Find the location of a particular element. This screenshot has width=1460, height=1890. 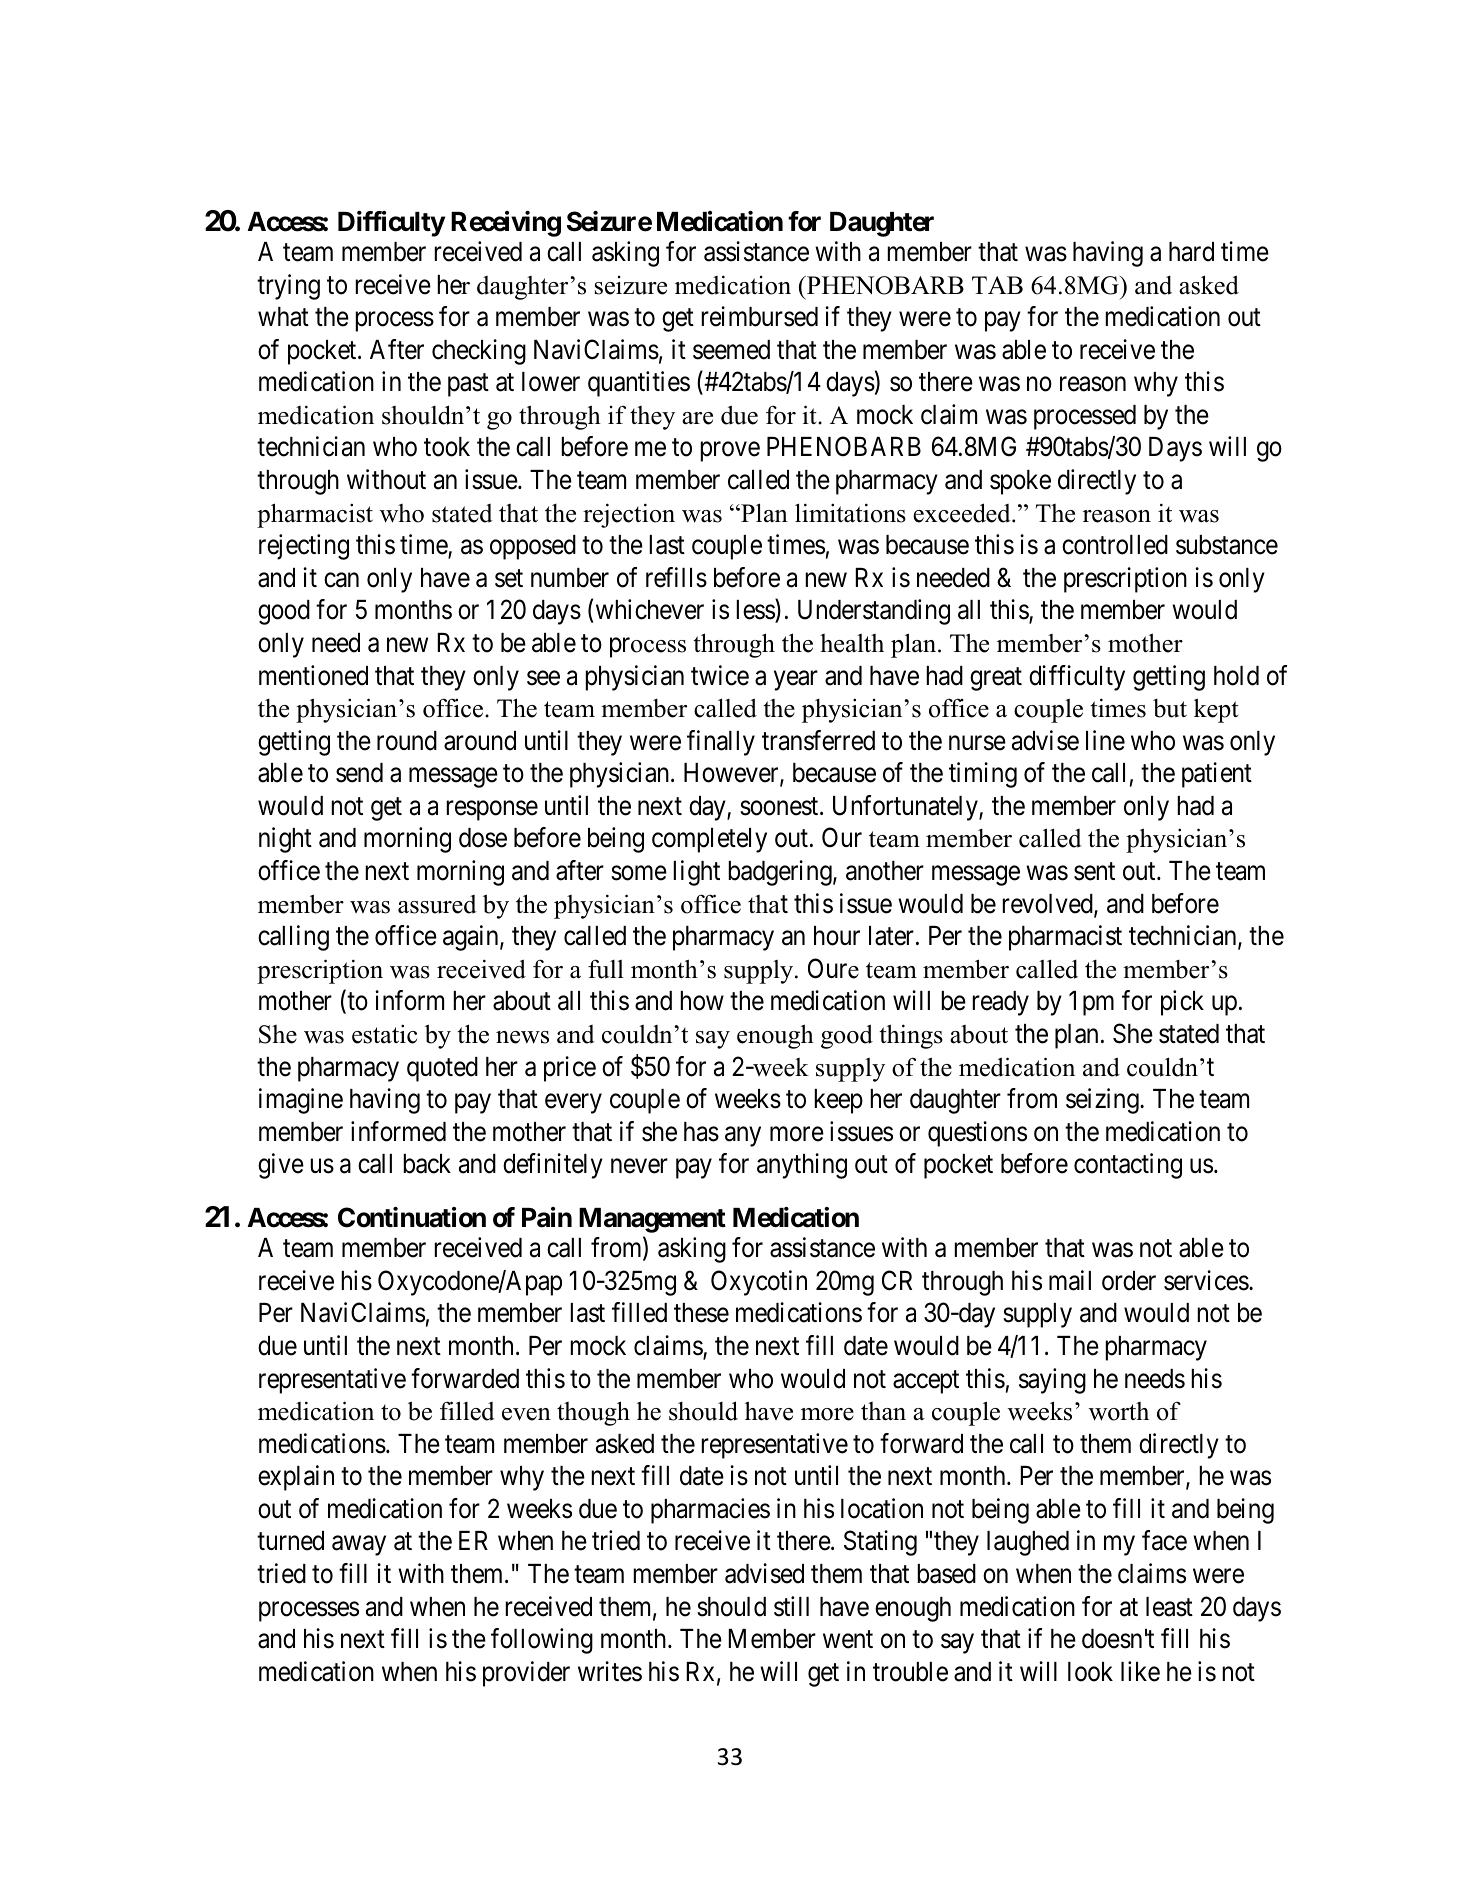

hour is located at coordinates (837, 936).
